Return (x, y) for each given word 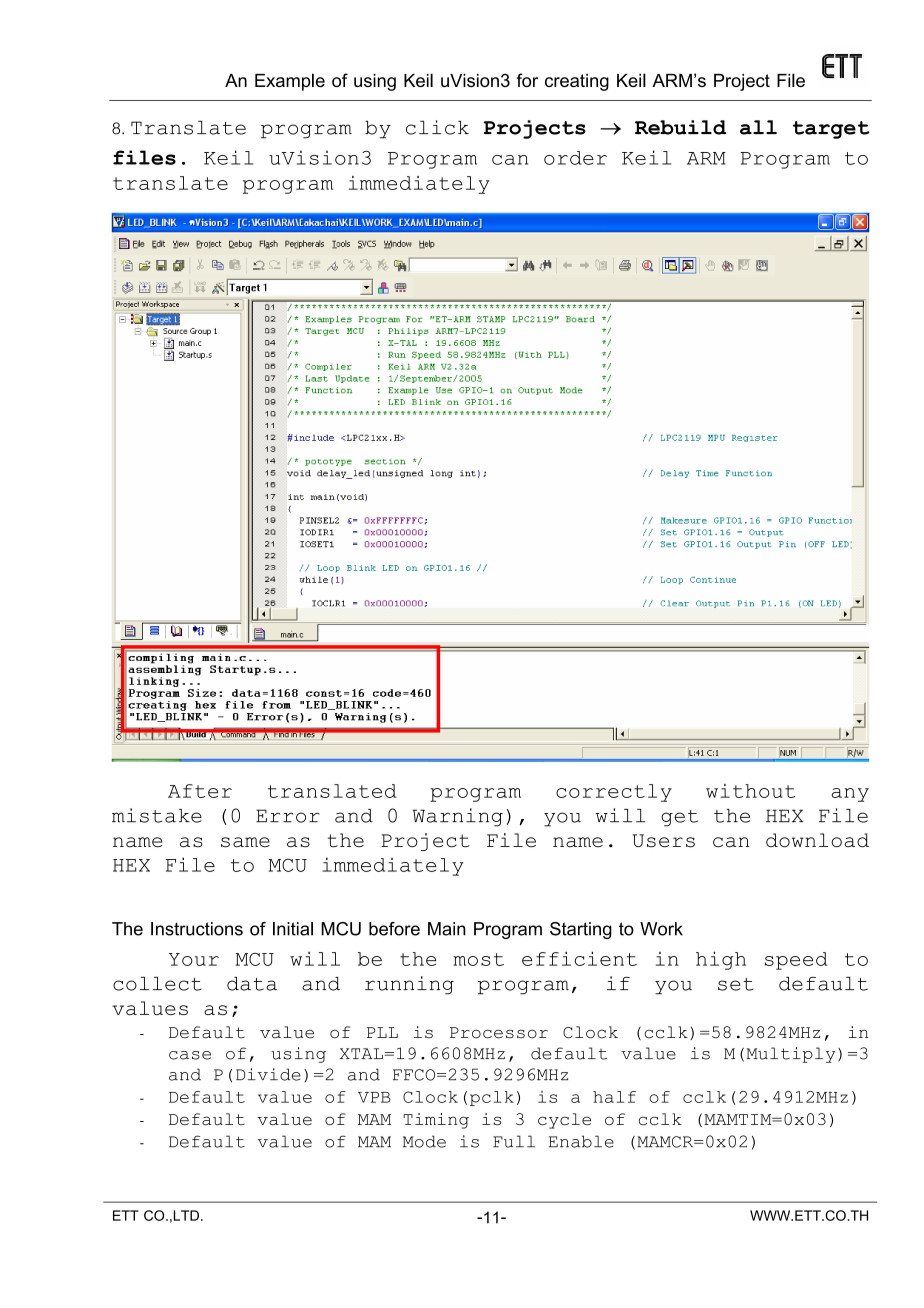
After (200, 791)
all (758, 127)
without (750, 791)
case (190, 1055)
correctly (614, 793)
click (437, 127)
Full (514, 1141)
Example (290, 82)
